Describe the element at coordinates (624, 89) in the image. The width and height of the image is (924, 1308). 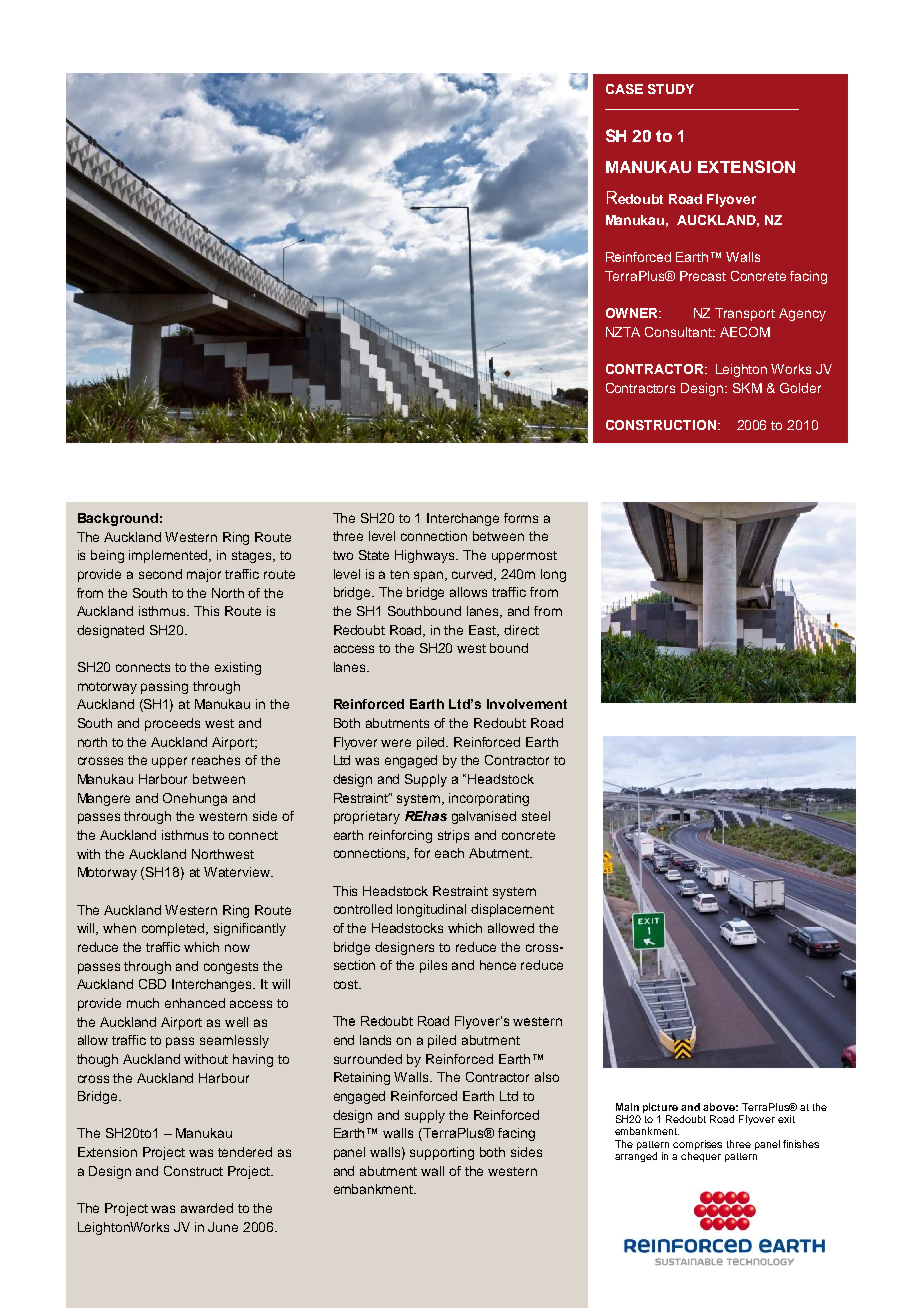
I see `CASE` at that location.
